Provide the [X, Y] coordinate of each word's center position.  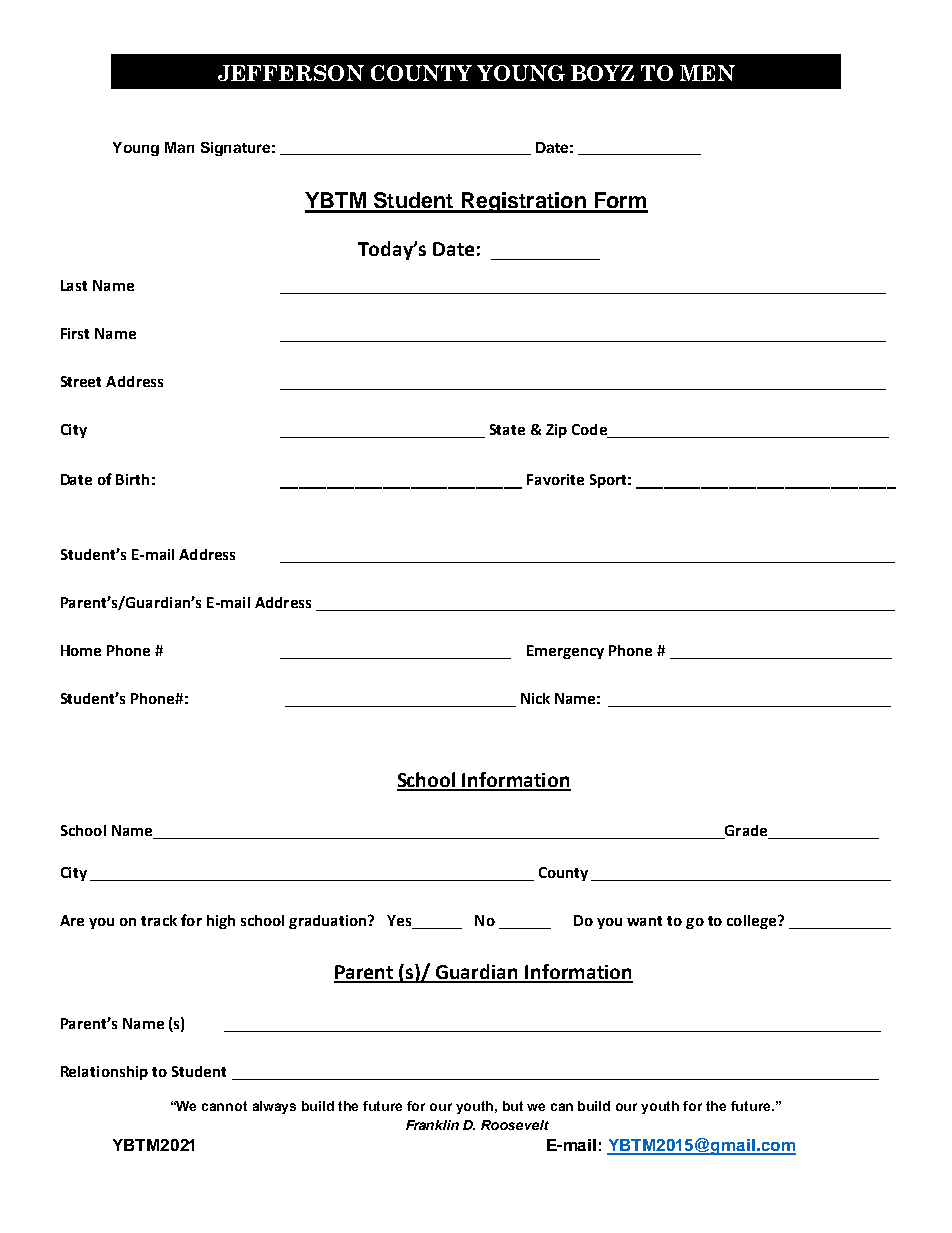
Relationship [104, 1073]
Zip [556, 431]
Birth [132, 479]
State [507, 429]
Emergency [565, 652]
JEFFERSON [291, 73]
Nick [535, 698]
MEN [707, 73]
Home [81, 650]
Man [179, 147]
